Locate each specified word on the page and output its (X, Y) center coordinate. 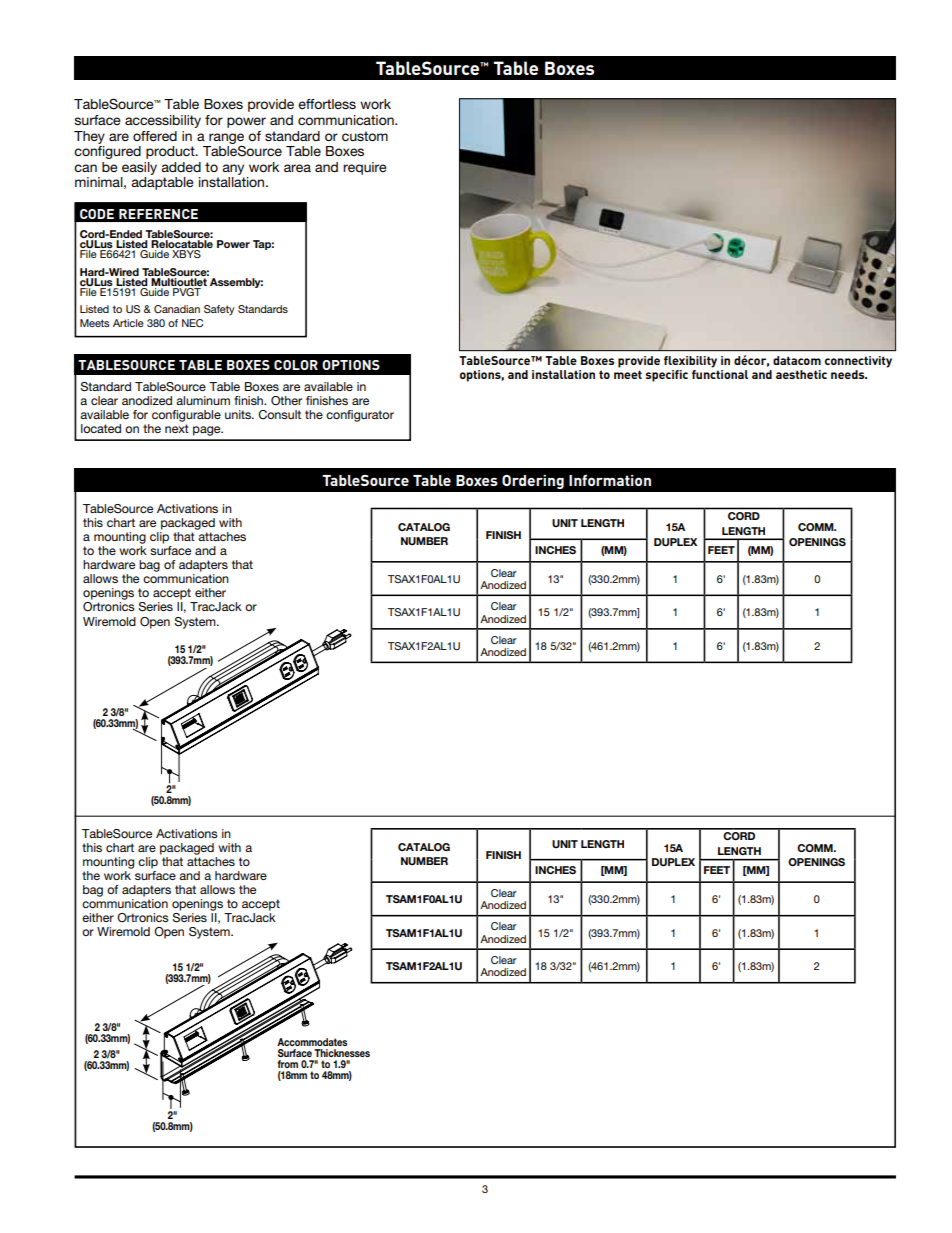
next (177, 428)
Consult (279, 415)
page (208, 431)
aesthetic (801, 374)
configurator (360, 416)
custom (365, 136)
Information (610, 480)
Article (128, 323)
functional (720, 374)
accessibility (163, 121)
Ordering (533, 482)
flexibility (690, 362)
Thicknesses (342, 1053)
